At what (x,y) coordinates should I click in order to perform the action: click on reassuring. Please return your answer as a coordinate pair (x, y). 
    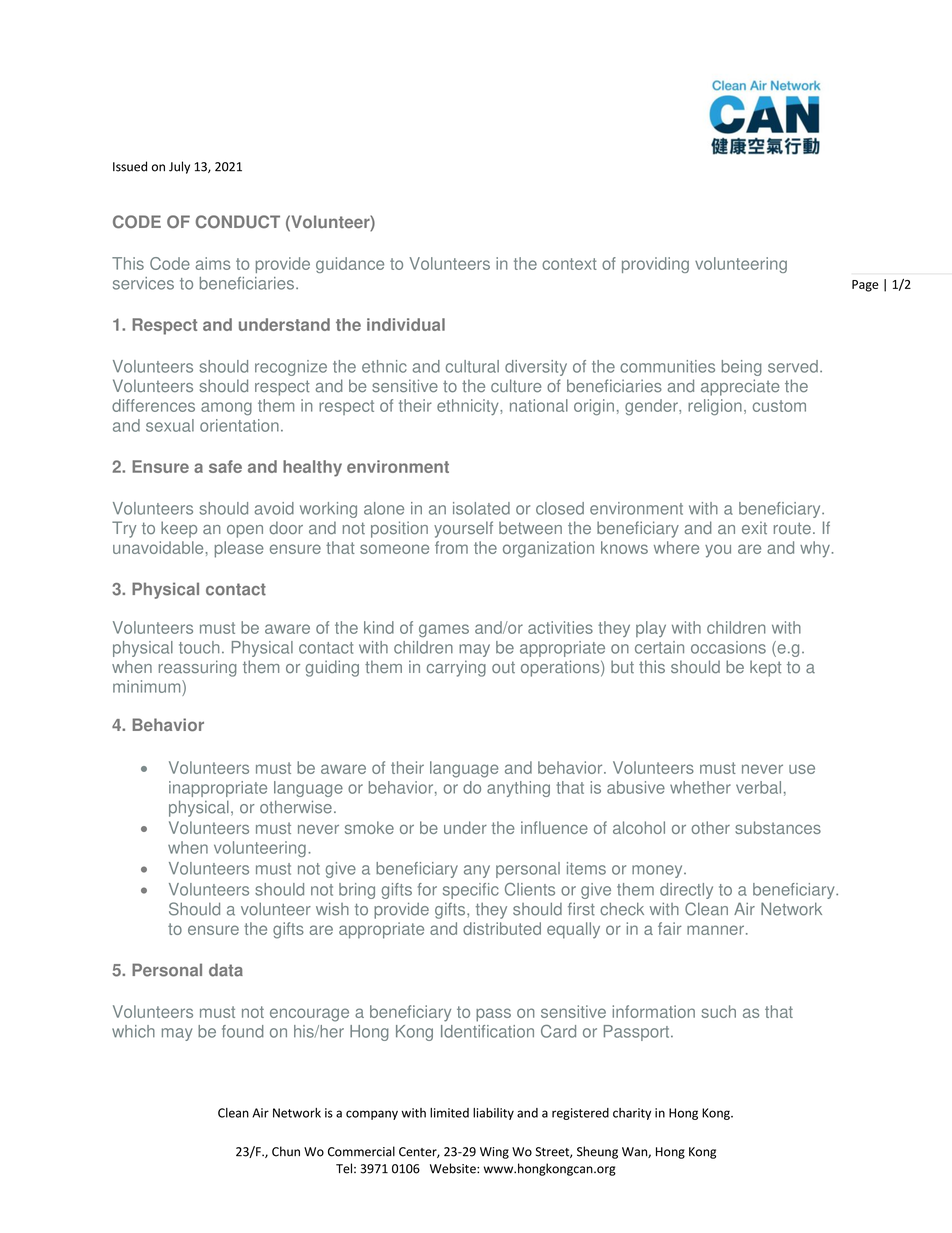
    Looking at the image, I should click on (197, 668).
